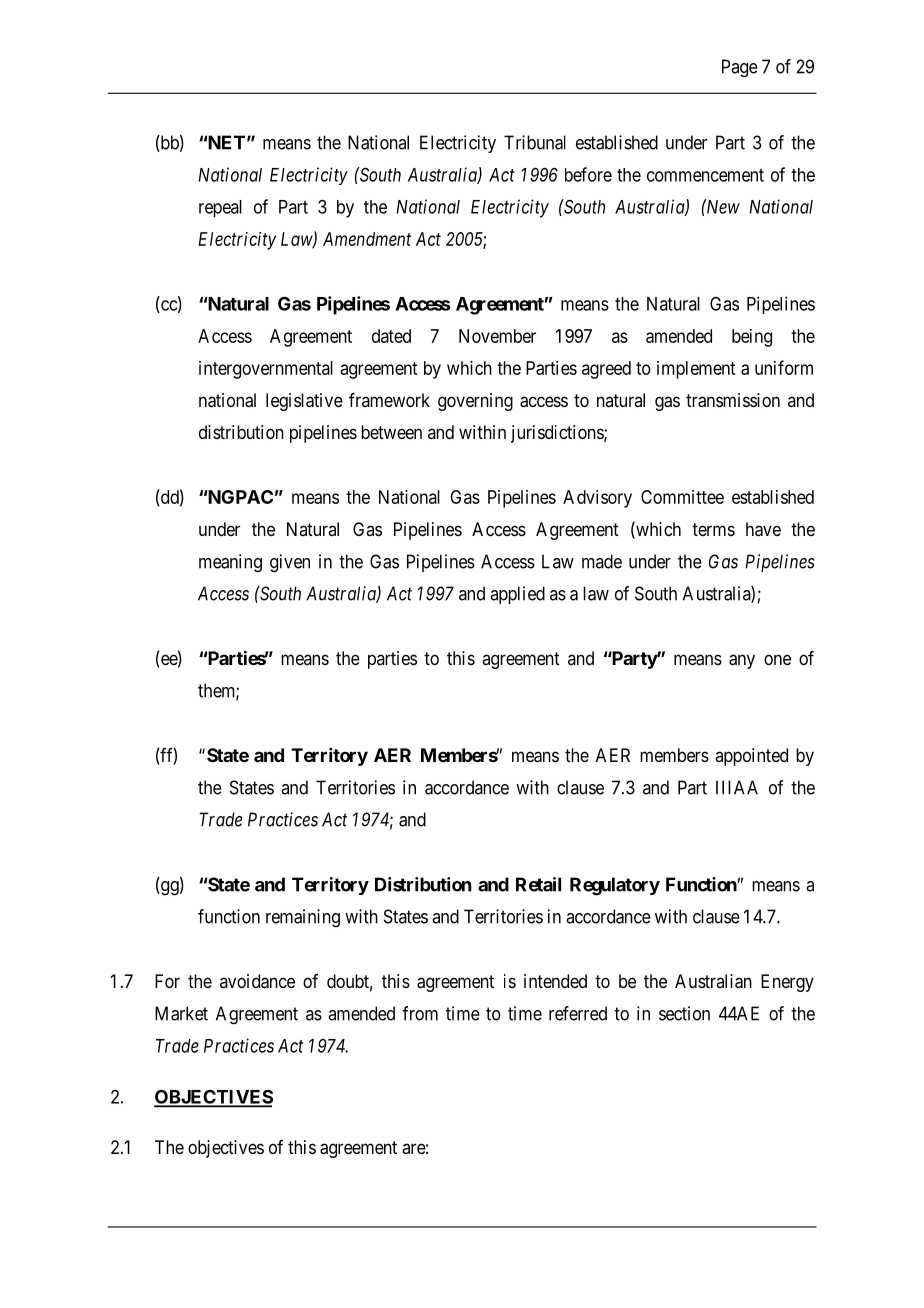  I want to click on meaning, so click(230, 563).
